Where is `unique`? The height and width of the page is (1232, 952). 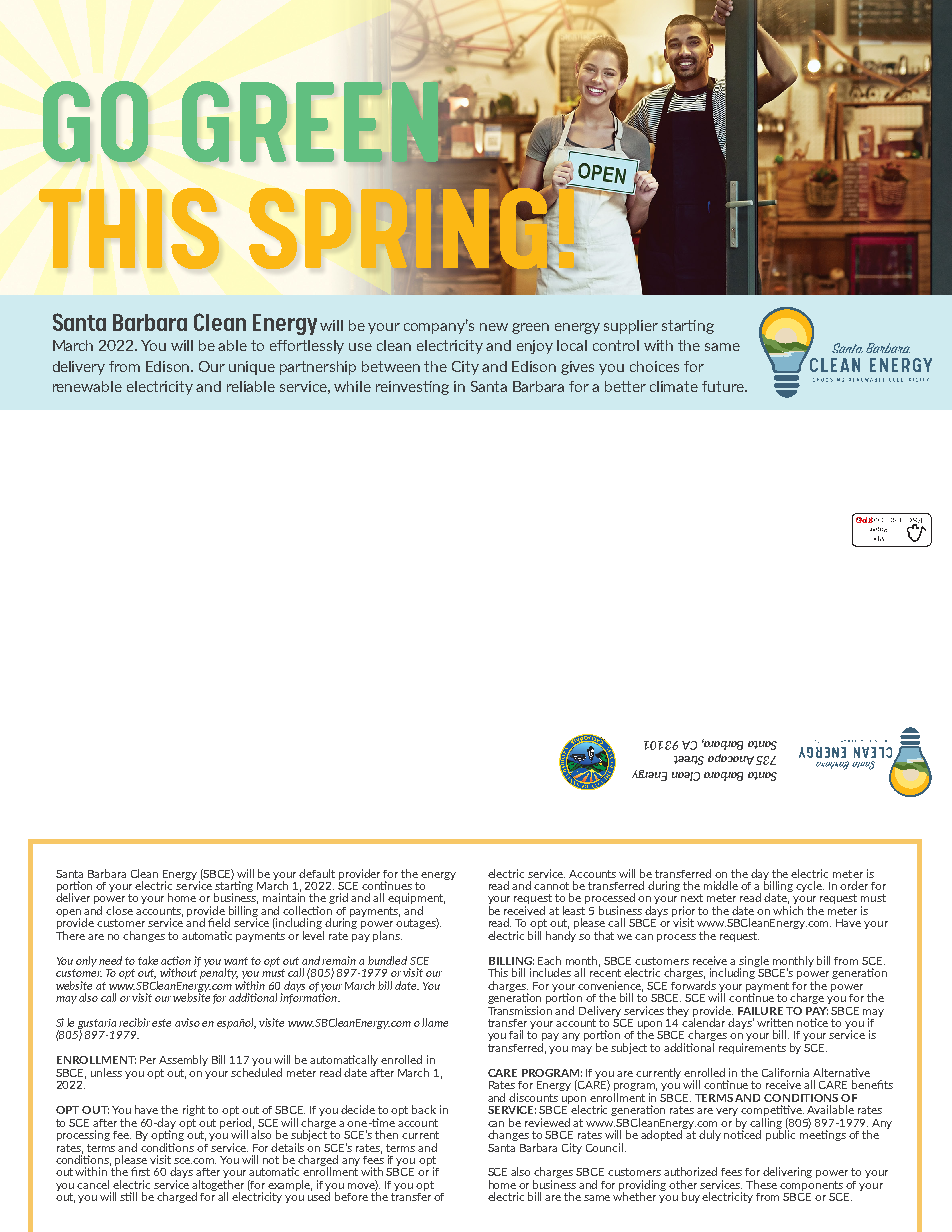
unique is located at coordinates (252, 368).
